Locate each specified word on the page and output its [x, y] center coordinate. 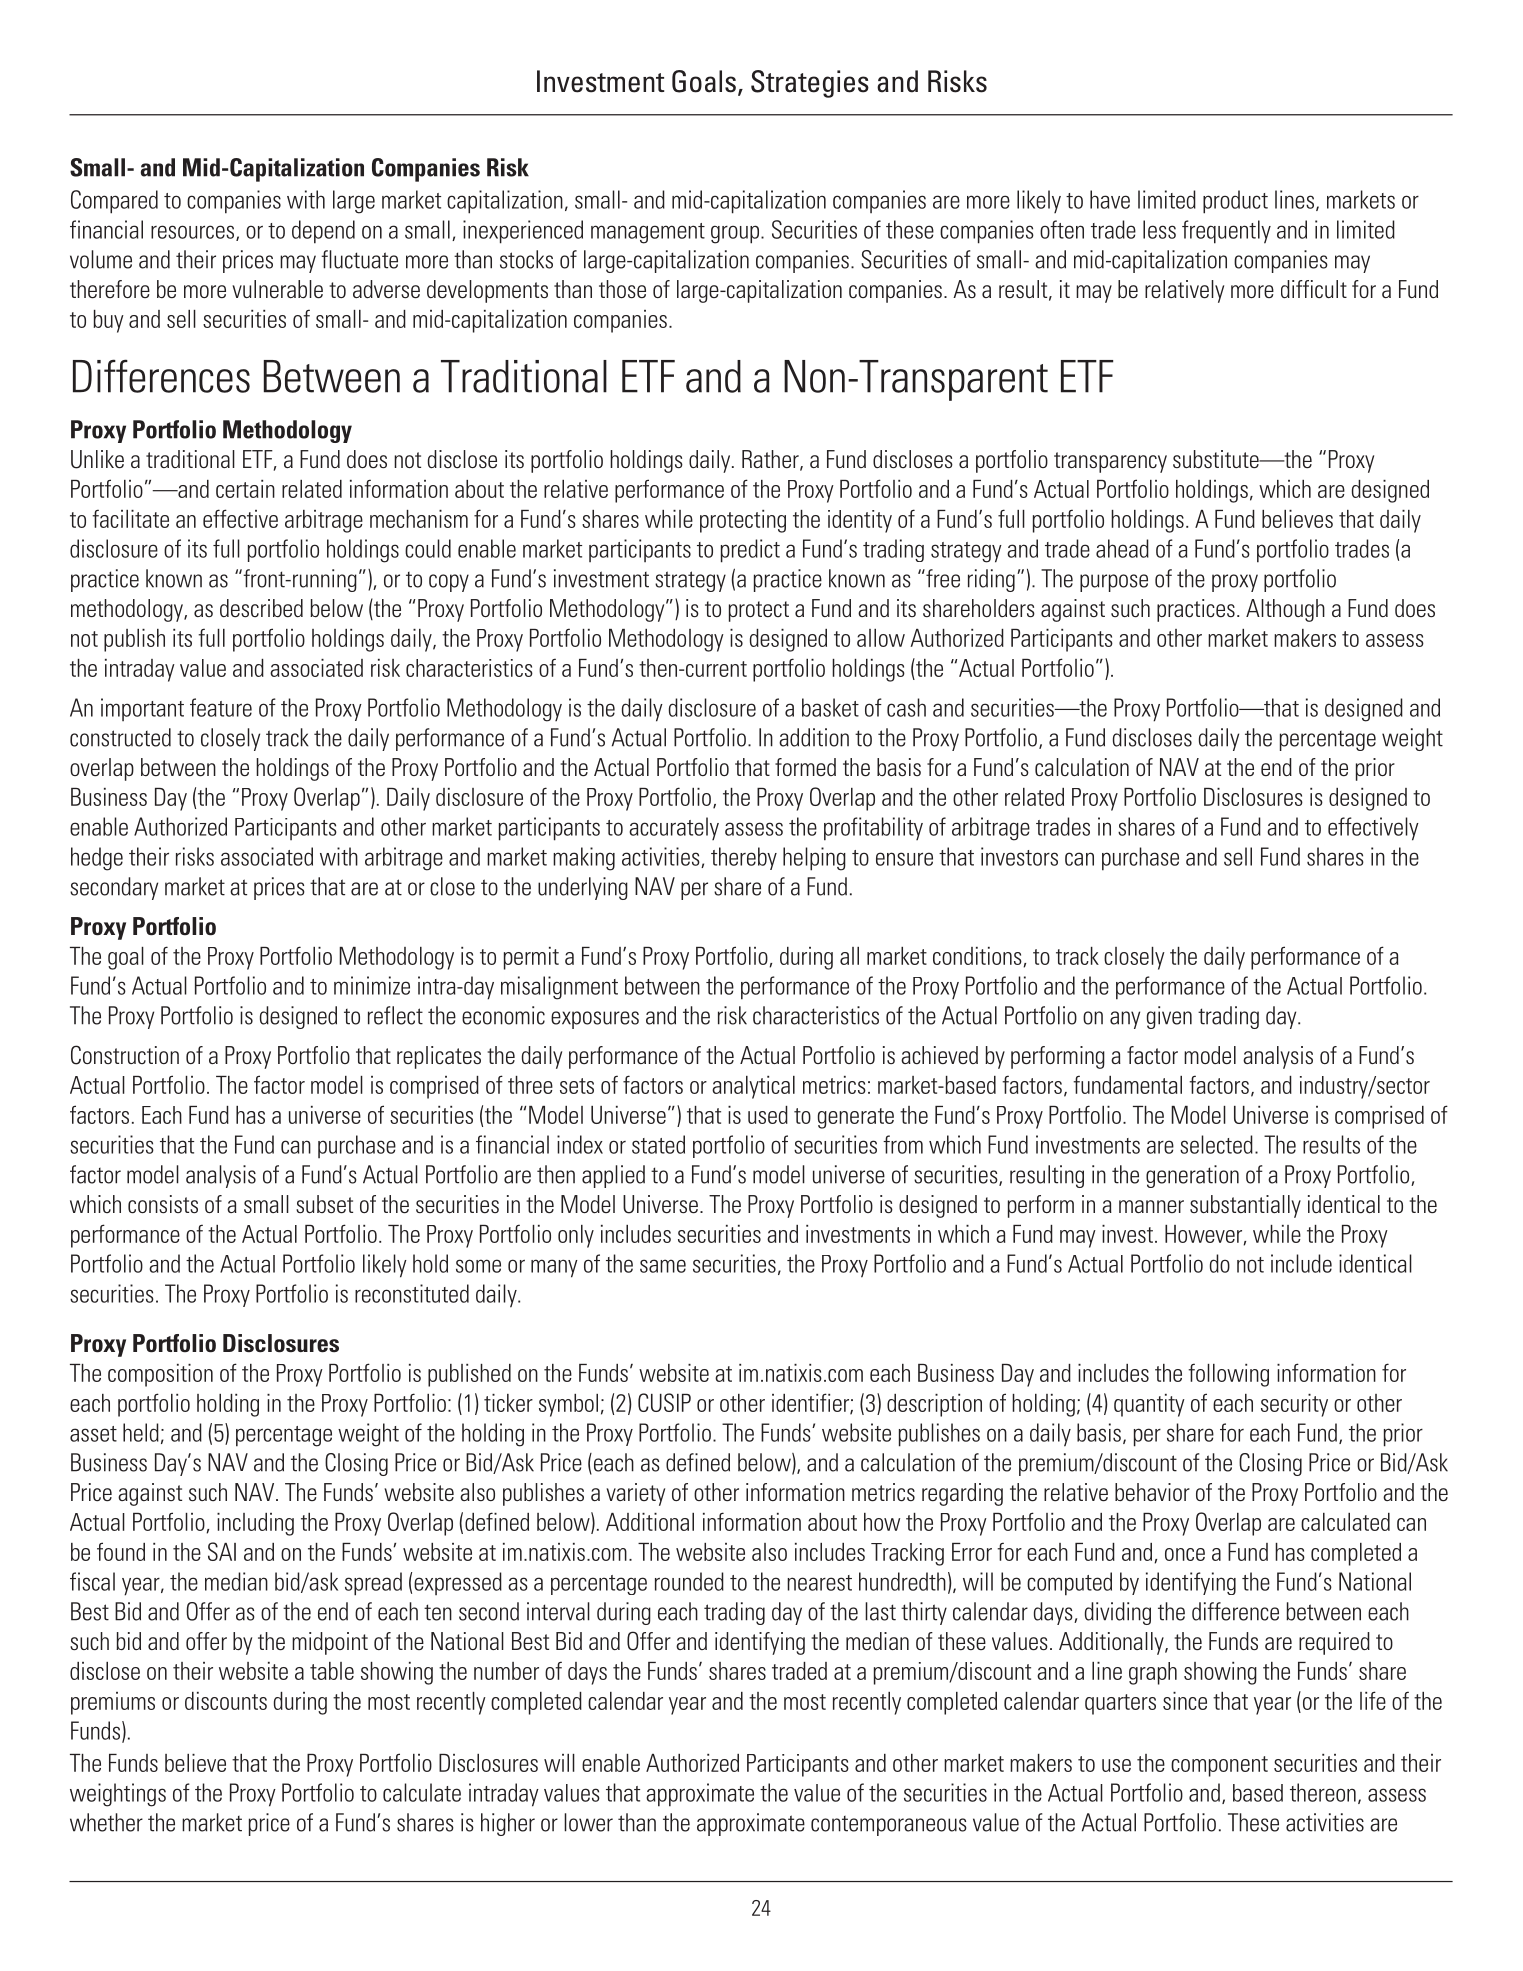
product [1235, 202]
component [1219, 1766]
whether [106, 1822]
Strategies [810, 84]
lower [588, 1822]
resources [192, 232]
